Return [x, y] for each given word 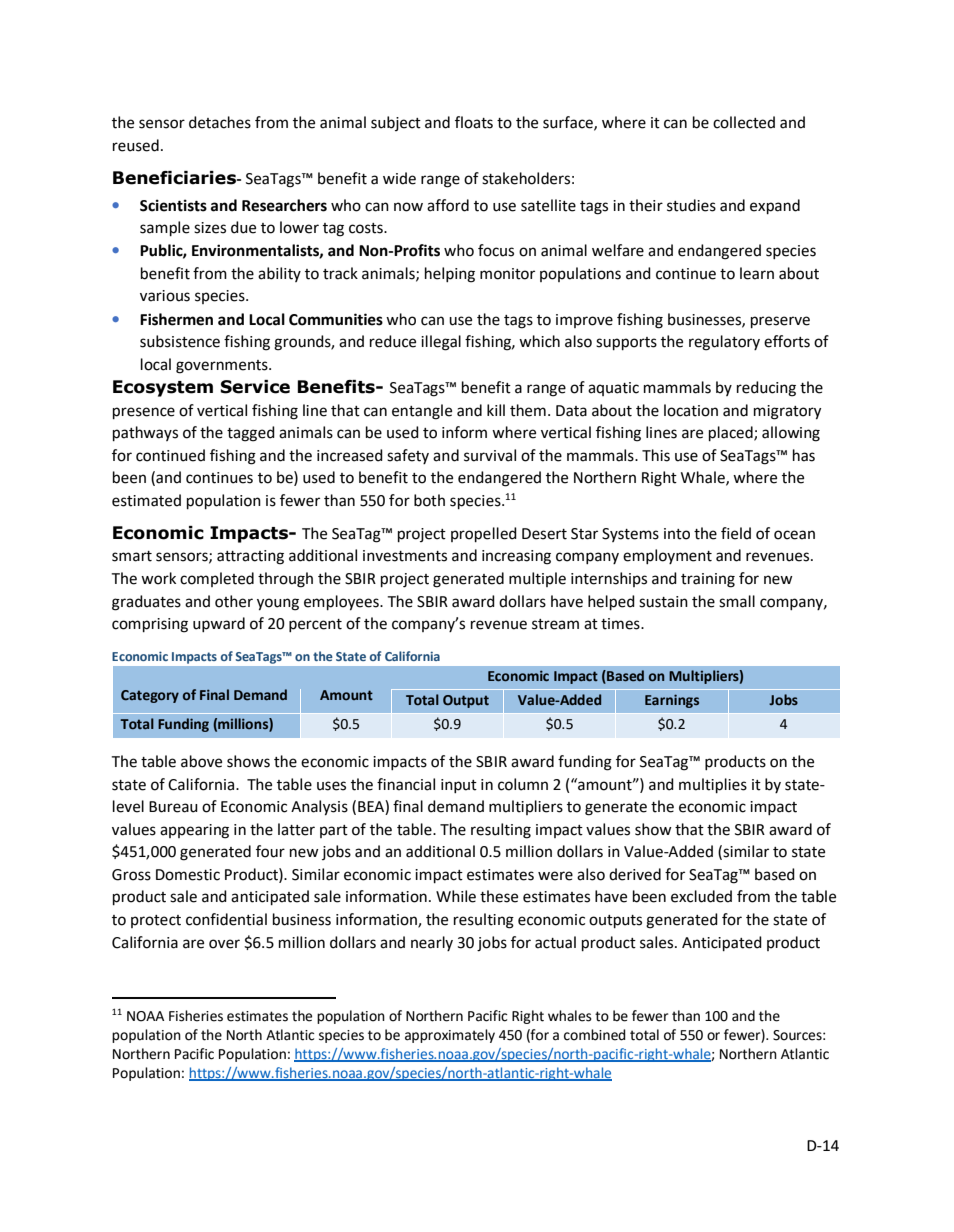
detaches [220, 122]
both [429, 500]
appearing [194, 831]
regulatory [724, 343]
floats [474, 122]
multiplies [713, 785]
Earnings [672, 701]
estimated [146, 500]
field [736, 533]
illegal [441, 343]
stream [555, 624]
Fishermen [176, 319]
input [459, 786]
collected [744, 122]
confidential [226, 919]
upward [219, 624]
